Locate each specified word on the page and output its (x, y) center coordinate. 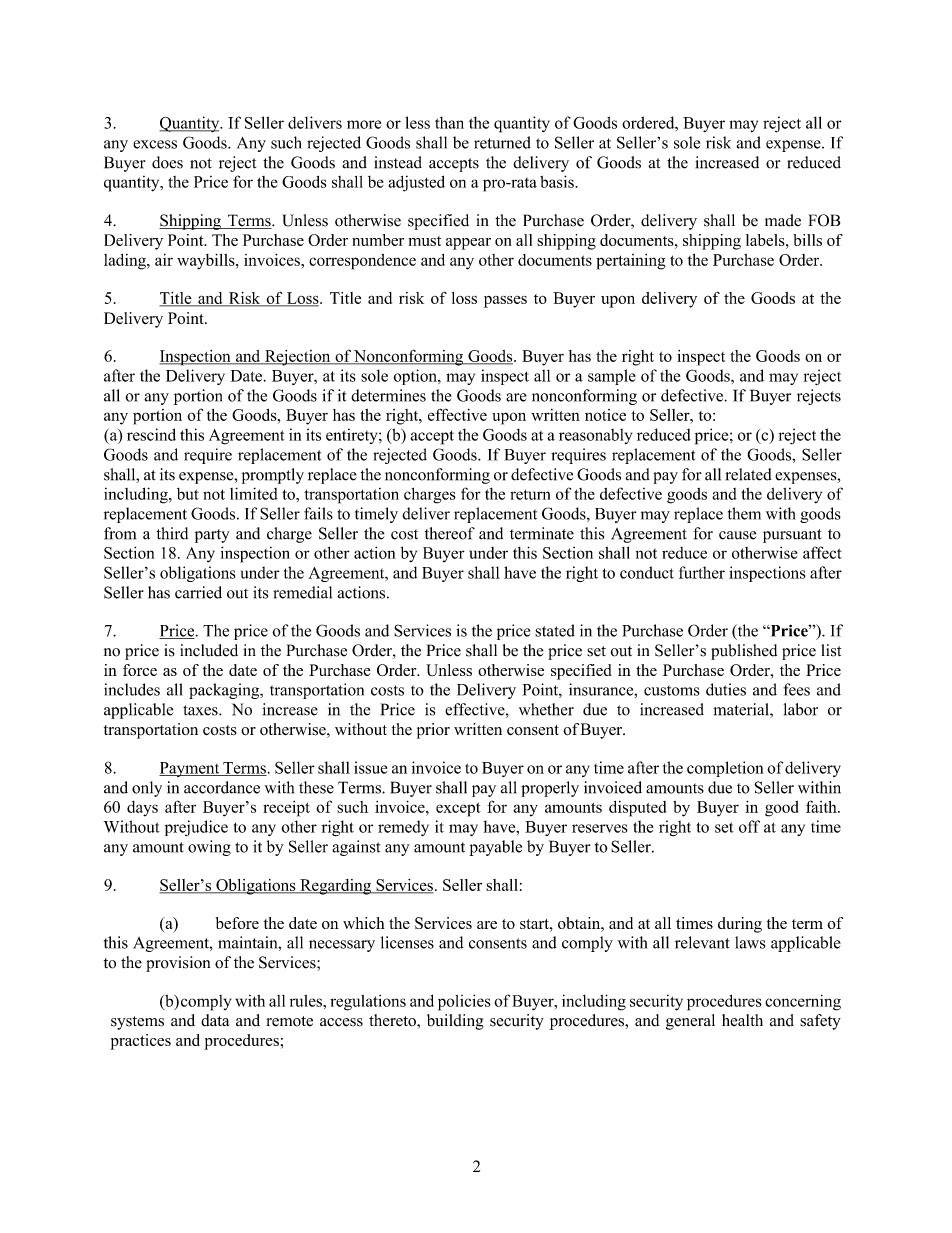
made (783, 220)
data (215, 1020)
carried (198, 592)
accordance (222, 787)
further (702, 572)
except (458, 809)
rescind (151, 434)
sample (612, 377)
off (749, 826)
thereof (450, 533)
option (416, 377)
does (167, 162)
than (449, 122)
